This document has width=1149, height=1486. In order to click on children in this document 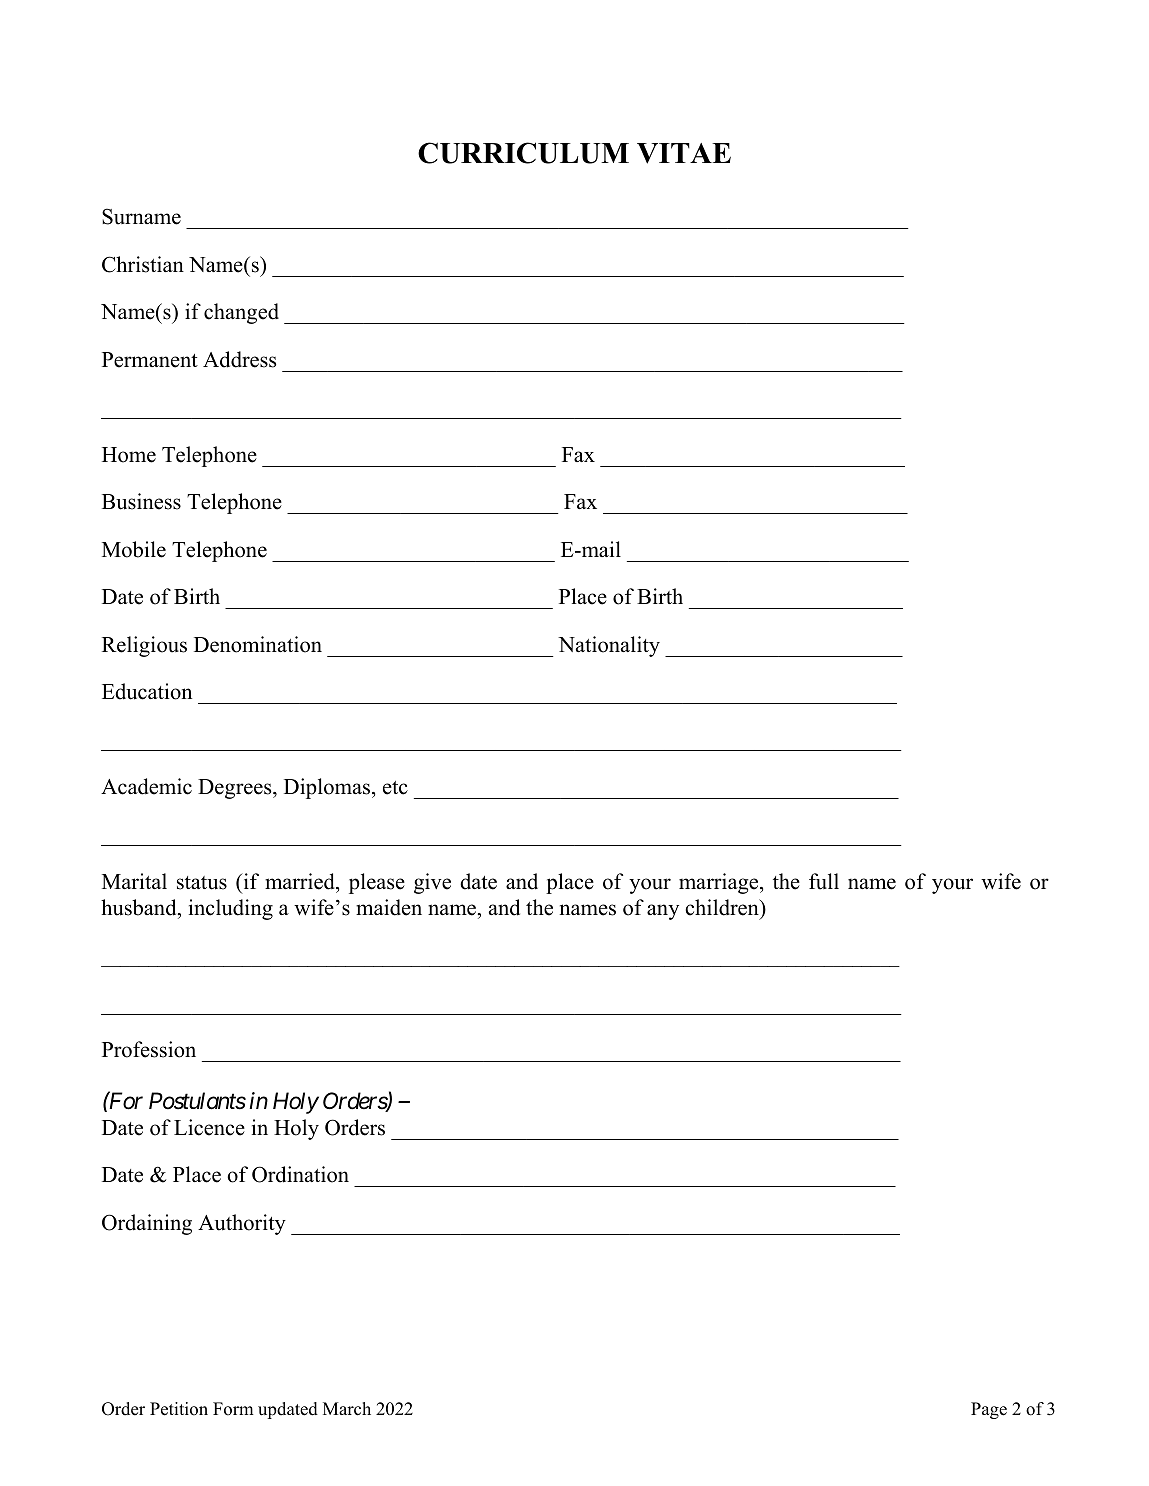, I will do `click(723, 907)`.
